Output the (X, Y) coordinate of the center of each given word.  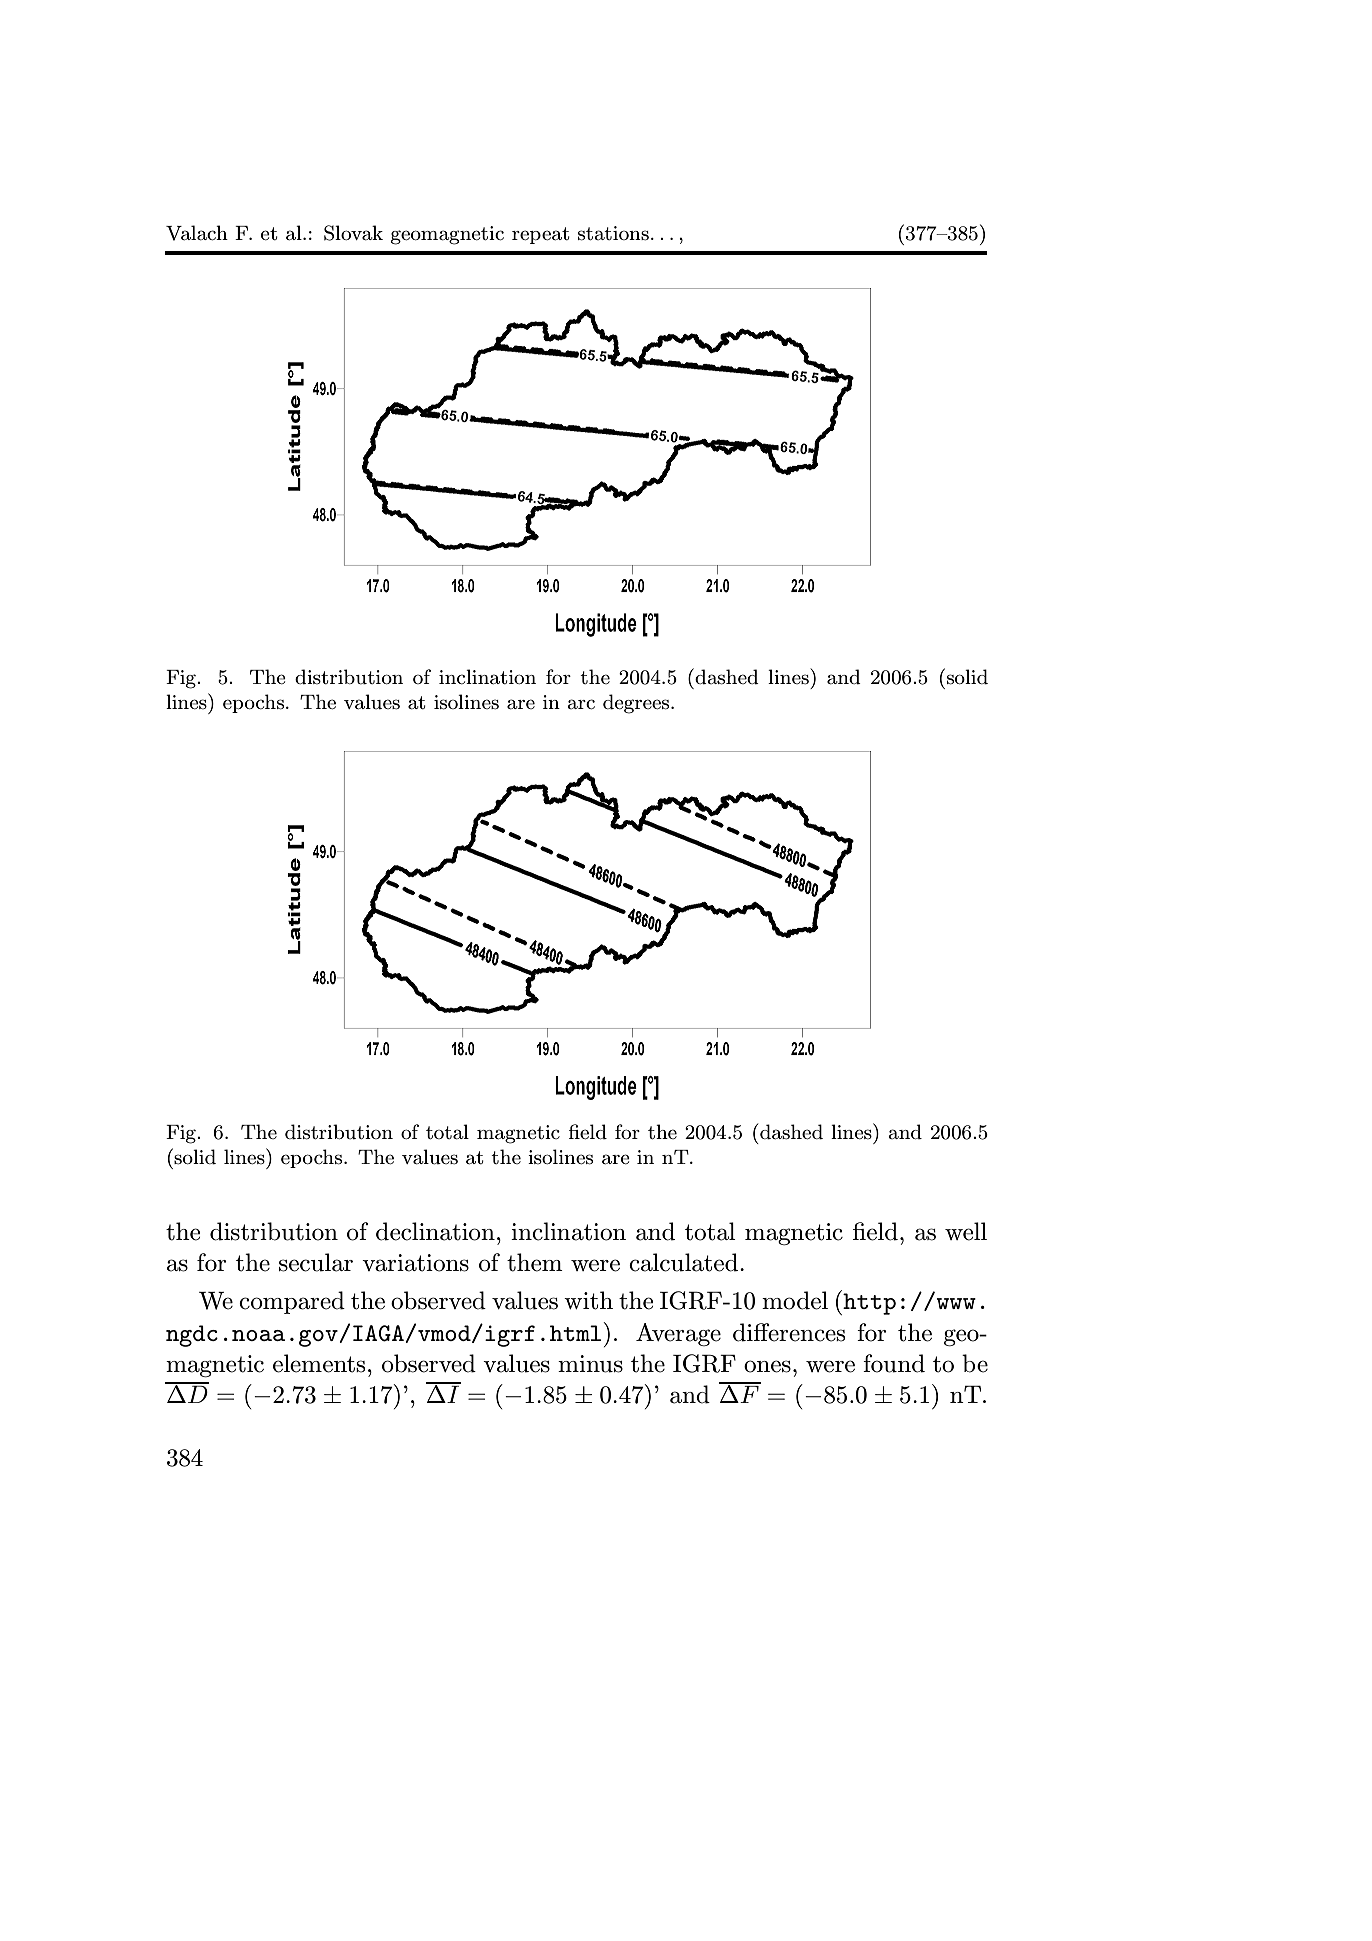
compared (292, 1302)
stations (613, 233)
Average (678, 1334)
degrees (637, 704)
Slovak (353, 233)
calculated (683, 1262)
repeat (540, 235)
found (894, 1363)
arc (581, 704)
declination (435, 1231)
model (795, 1300)
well (966, 1231)
